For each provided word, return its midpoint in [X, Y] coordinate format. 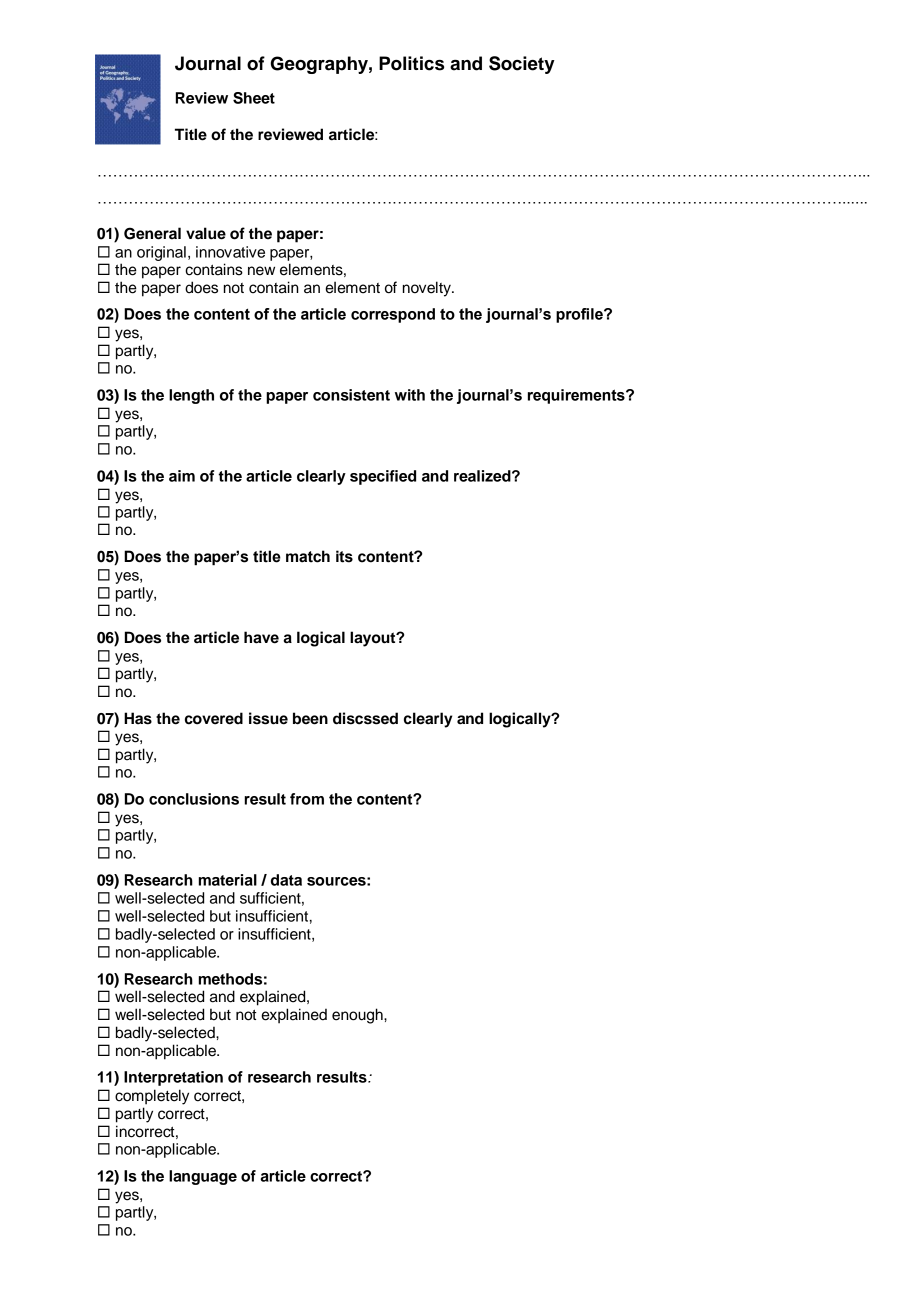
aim [182, 476]
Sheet [254, 98]
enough [358, 1016]
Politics [411, 63]
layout [374, 639]
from [307, 799]
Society [522, 65]
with [410, 395]
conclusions [194, 799]
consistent [351, 395]
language [203, 1177]
